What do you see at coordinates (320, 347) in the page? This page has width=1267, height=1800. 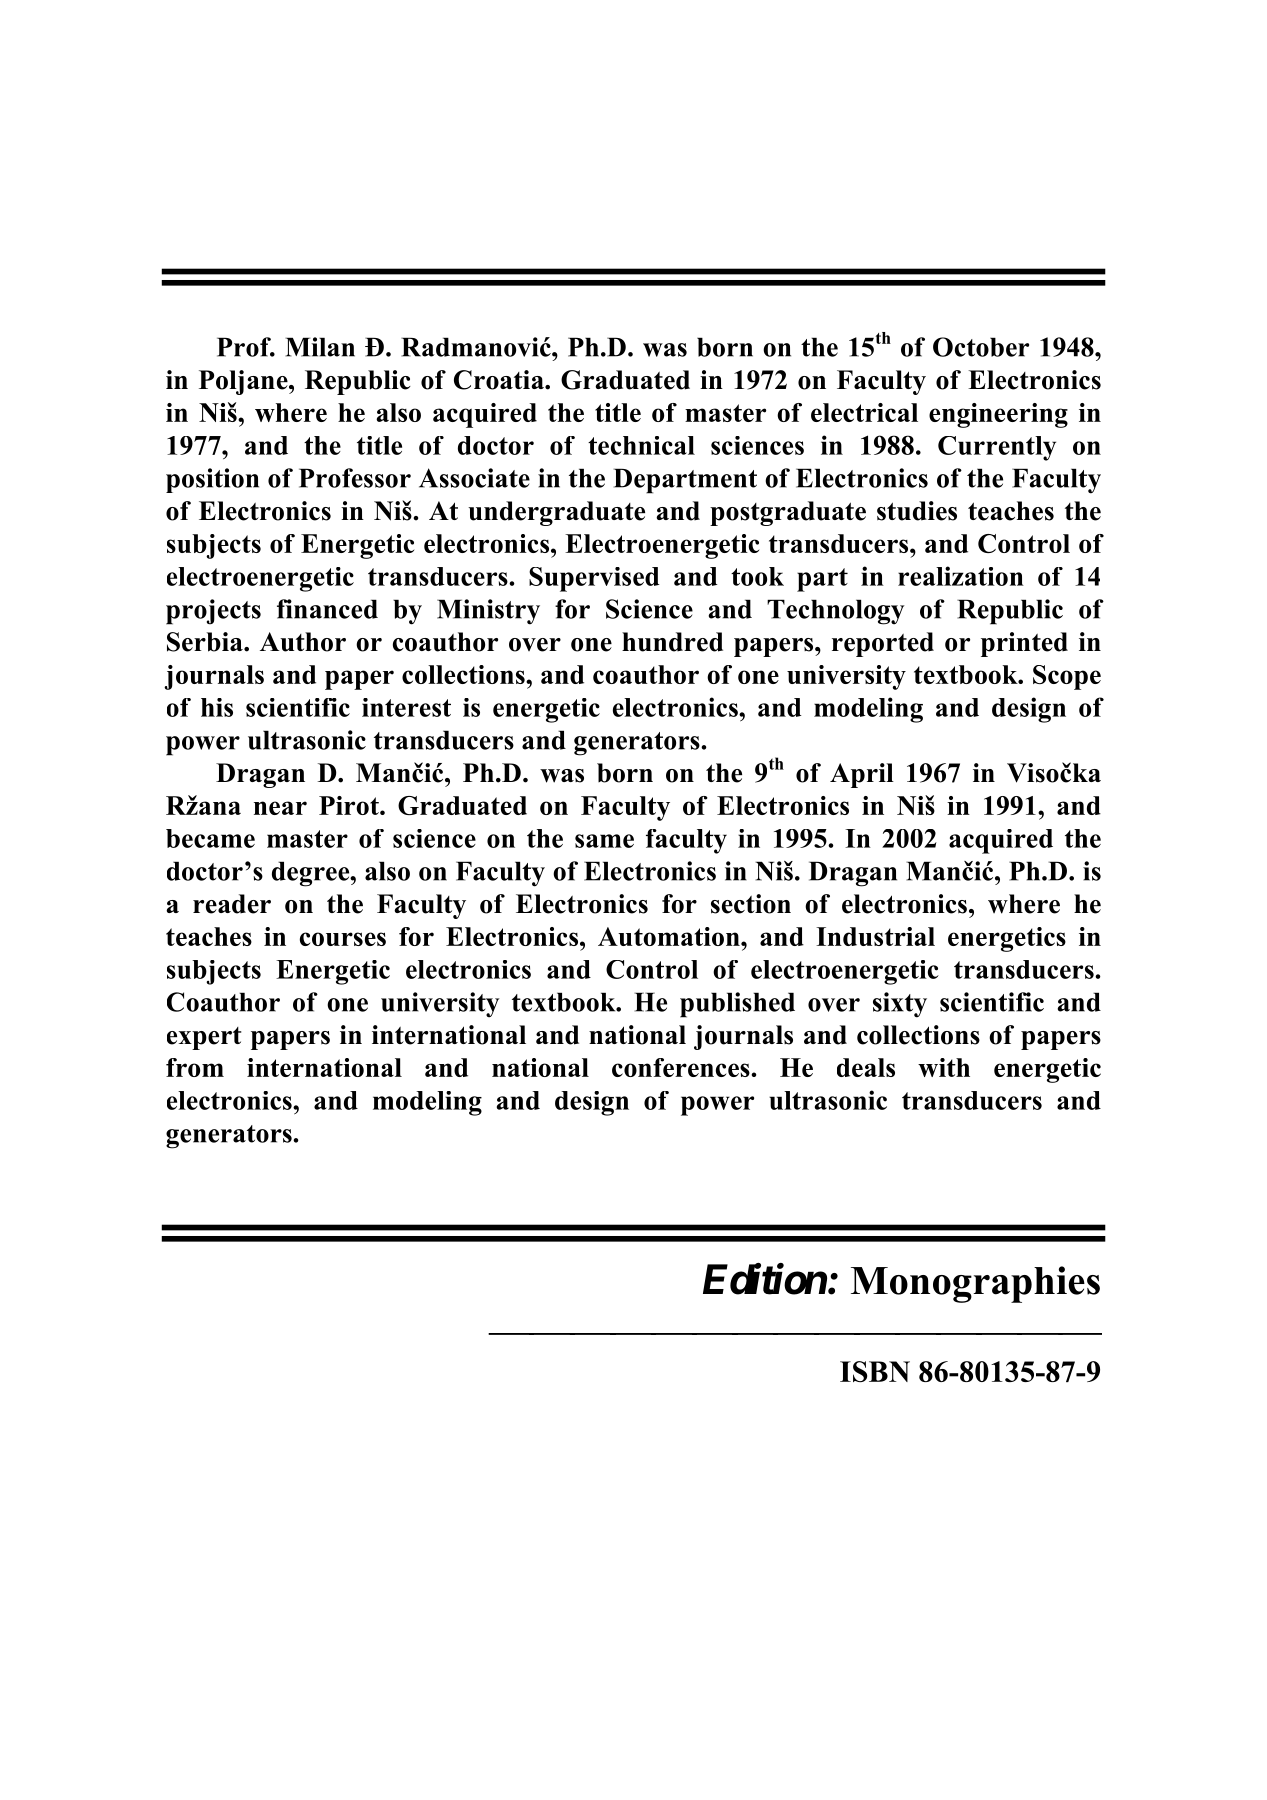 I see `Milan` at bounding box center [320, 347].
